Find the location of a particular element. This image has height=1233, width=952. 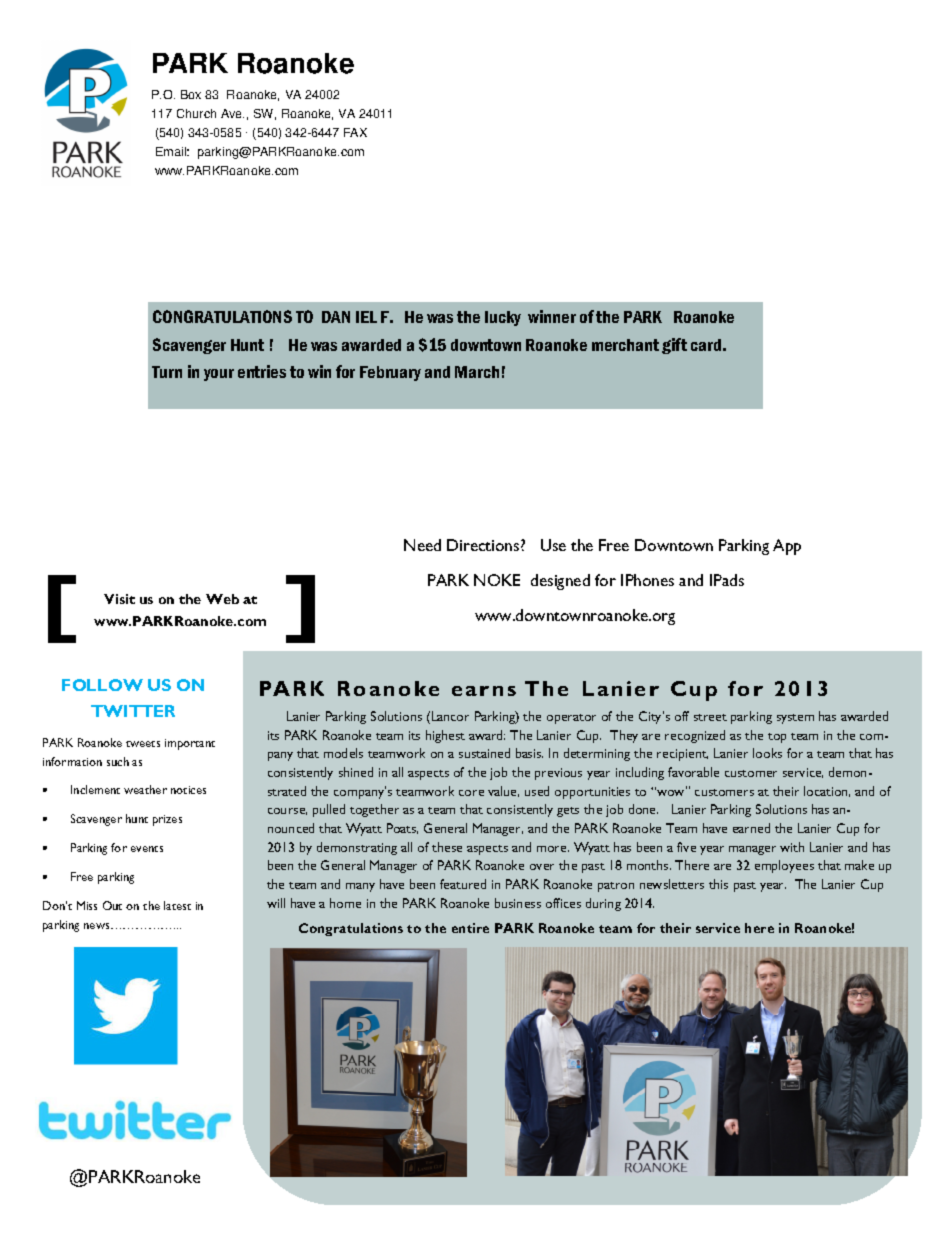

Church is located at coordinates (196, 113).
